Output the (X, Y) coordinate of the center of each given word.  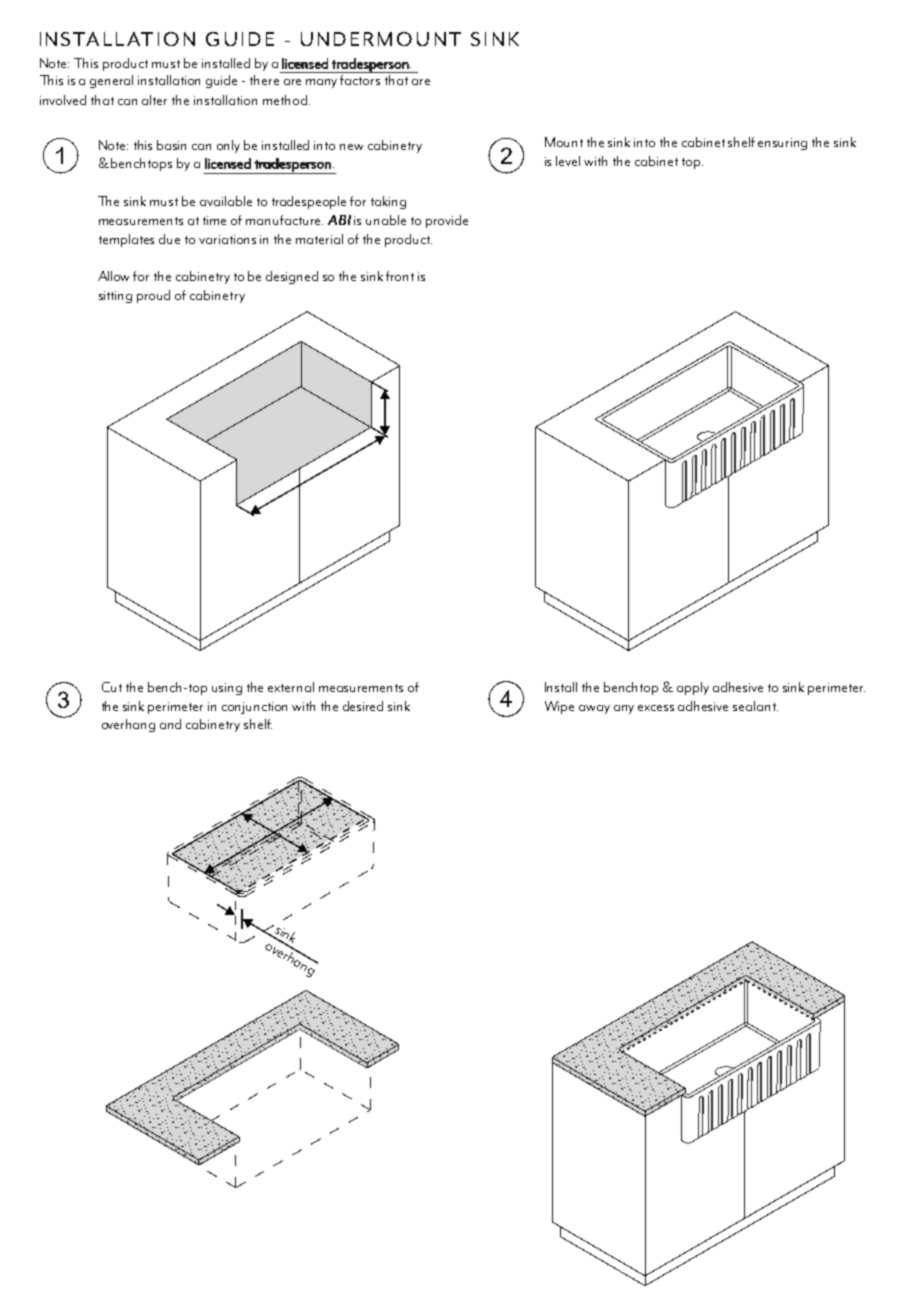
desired (363, 706)
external (291, 687)
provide (447, 221)
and (170, 724)
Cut (112, 687)
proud (153, 296)
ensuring (782, 144)
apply (693, 688)
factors (361, 78)
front (400, 276)
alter (154, 100)
